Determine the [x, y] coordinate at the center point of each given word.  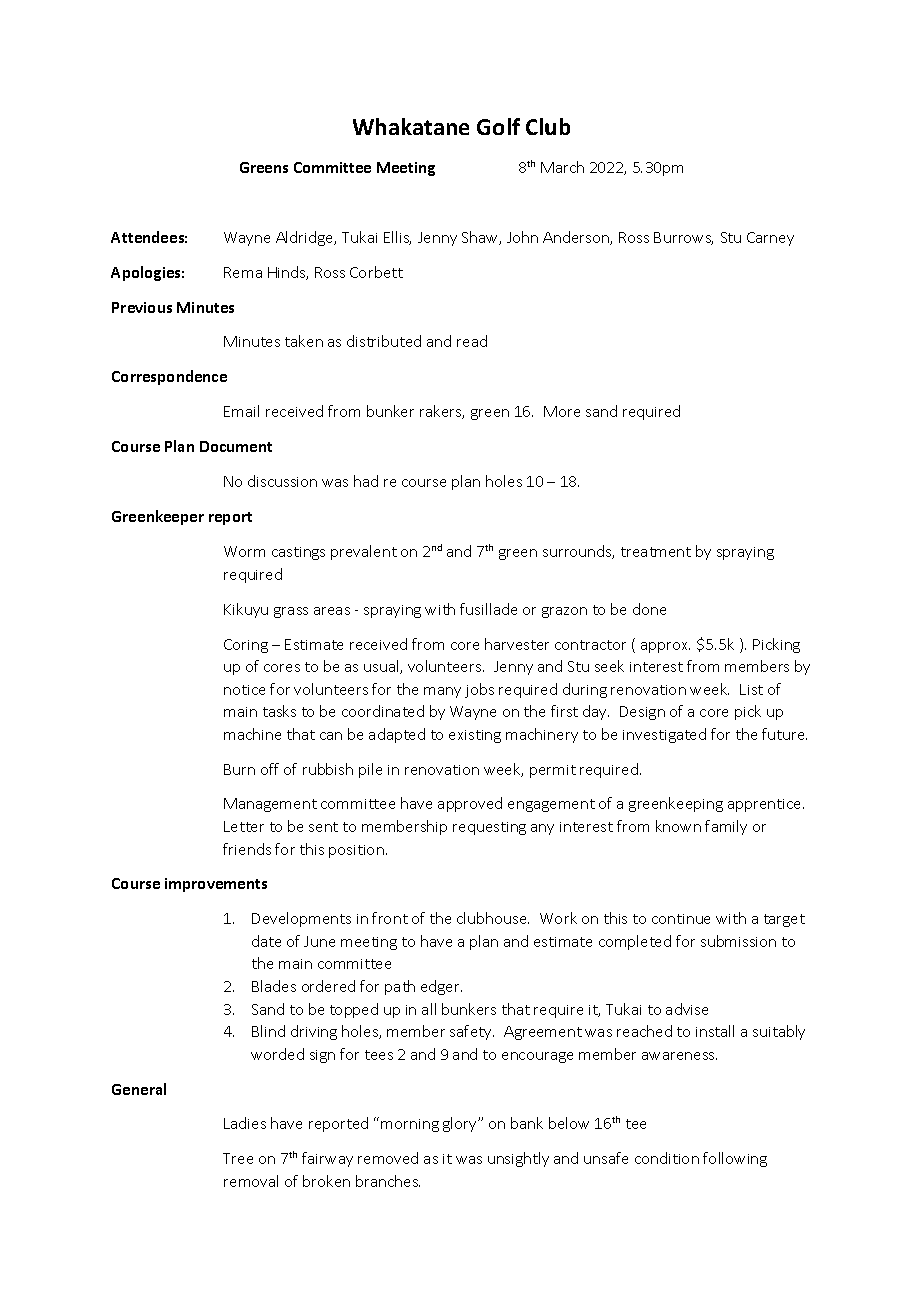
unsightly [518, 1159]
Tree [238, 1158]
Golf [498, 126]
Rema [243, 272]
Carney [770, 239]
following [735, 1159]
